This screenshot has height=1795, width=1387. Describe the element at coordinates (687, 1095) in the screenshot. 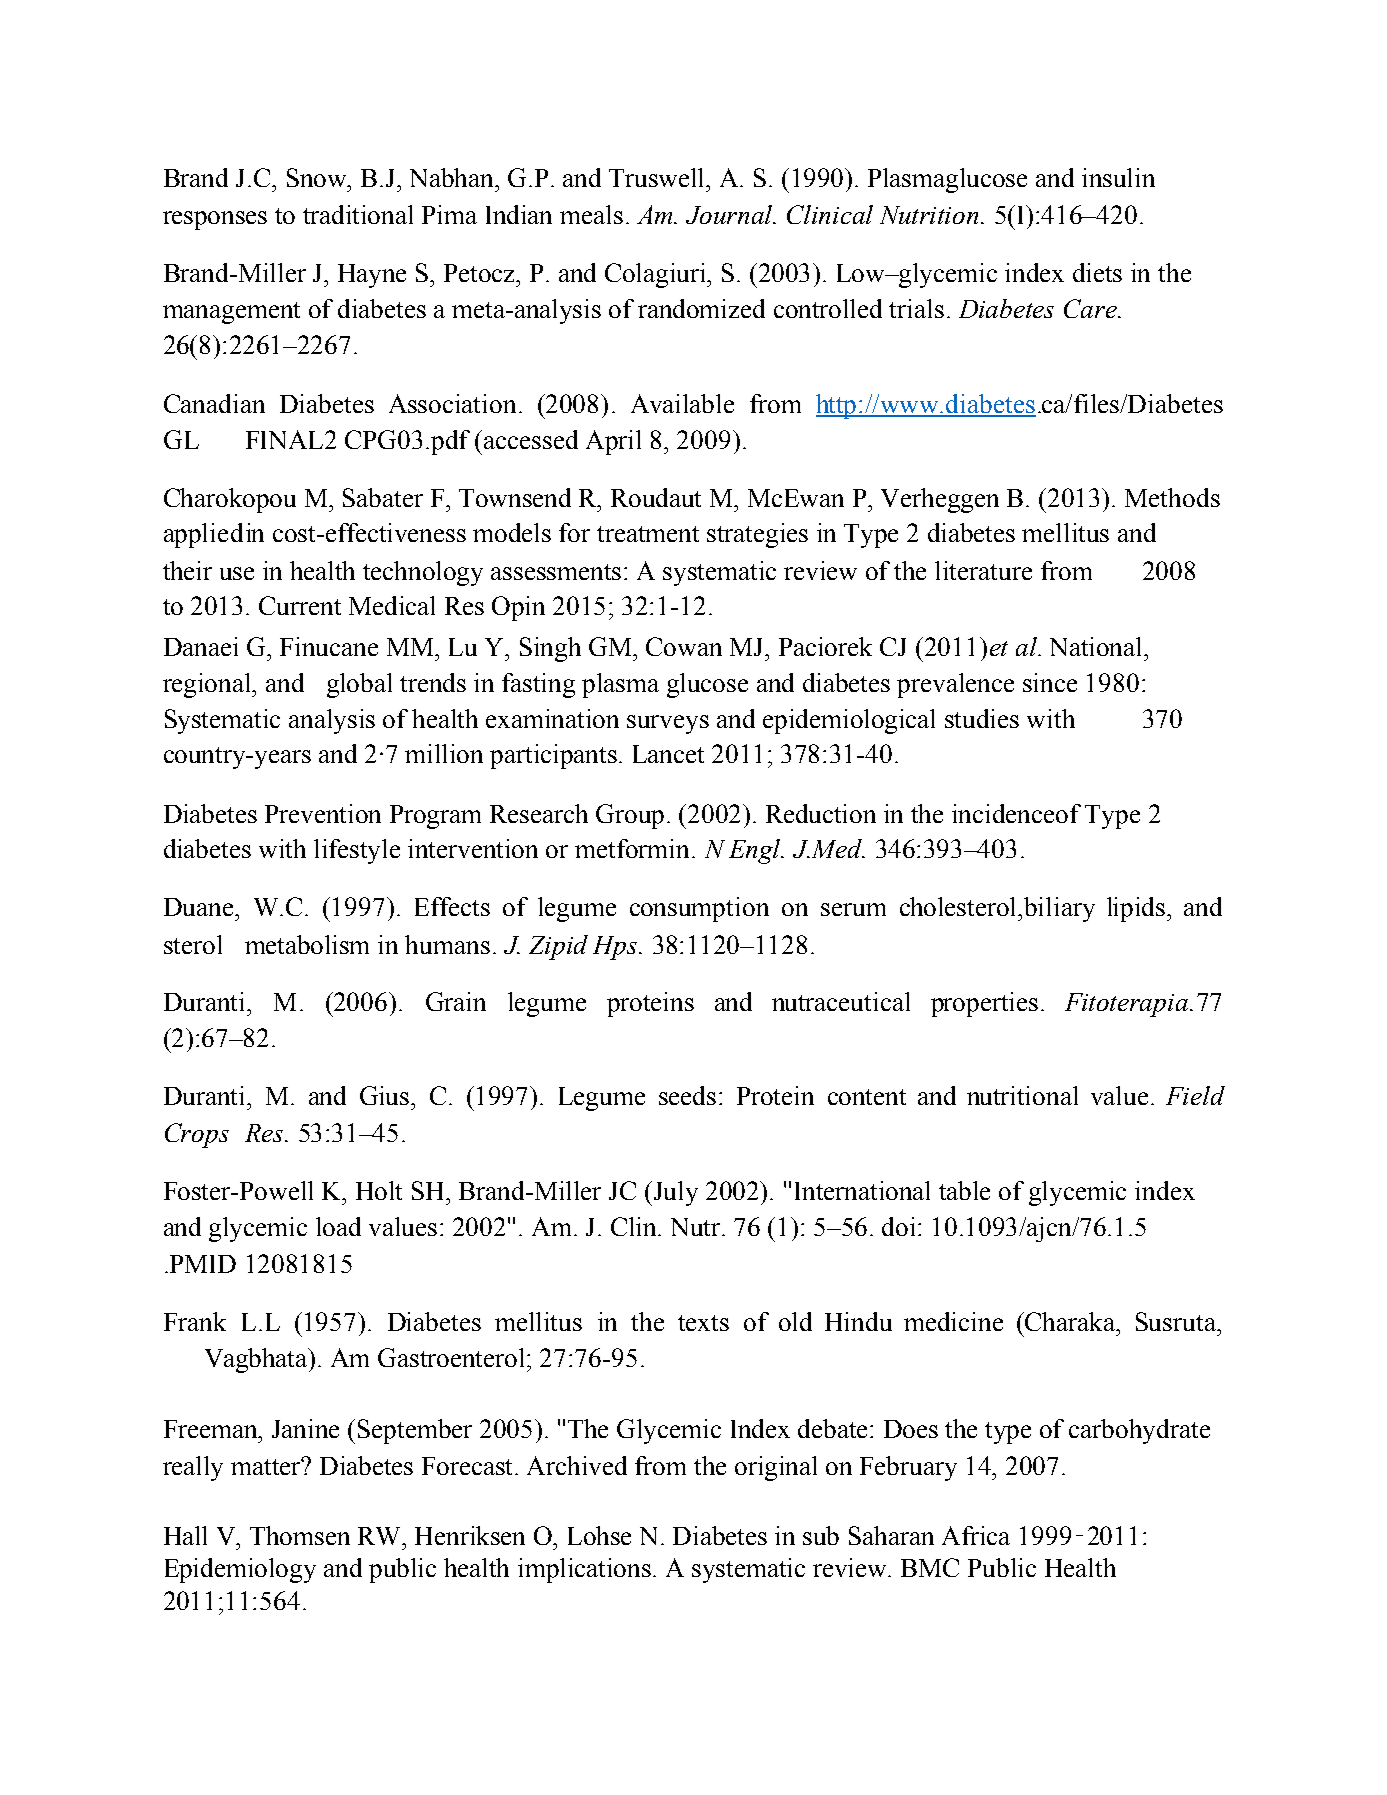

I see `seeds` at that location.
